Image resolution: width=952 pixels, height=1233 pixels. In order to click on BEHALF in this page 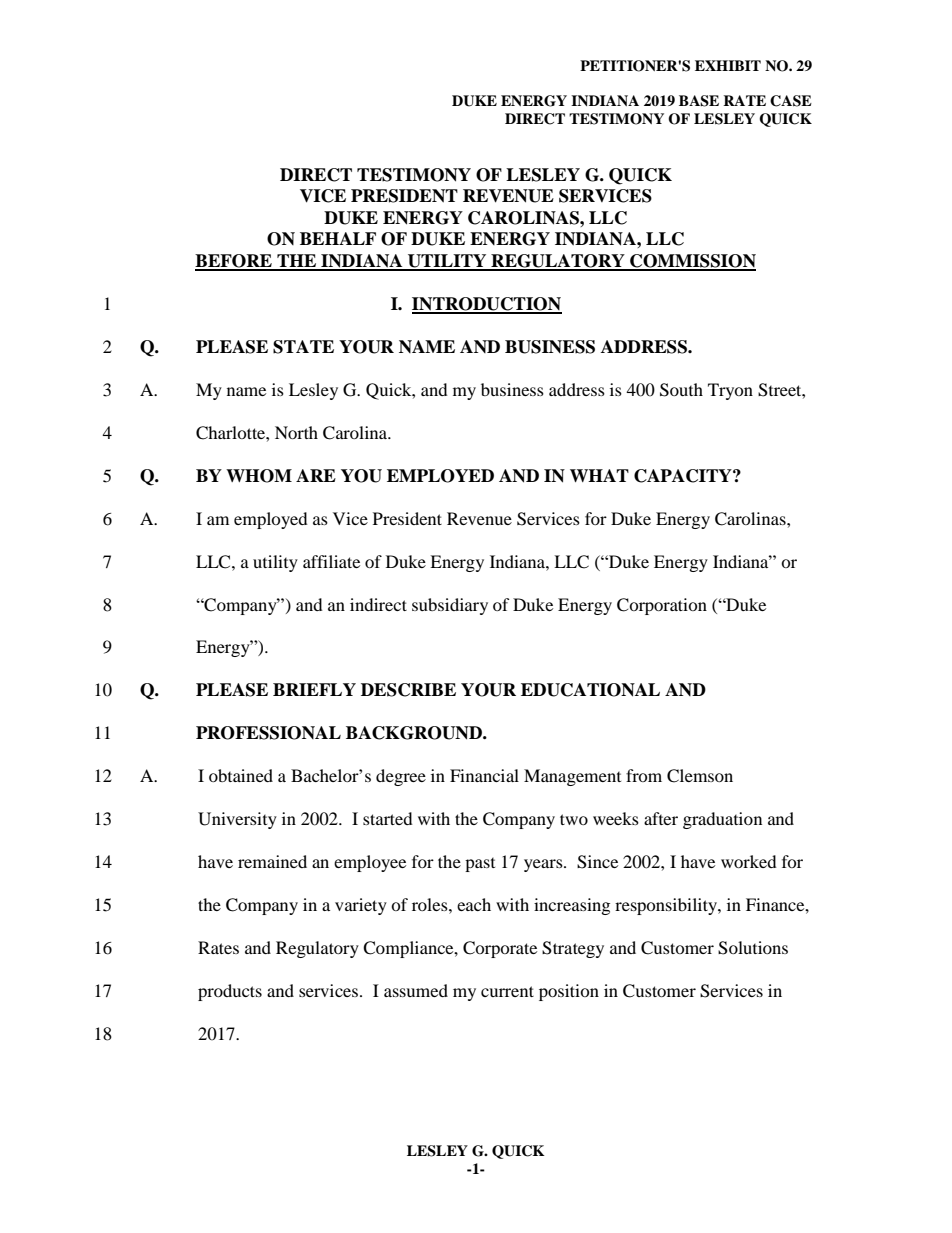, I will do `click(338, 238)`.
